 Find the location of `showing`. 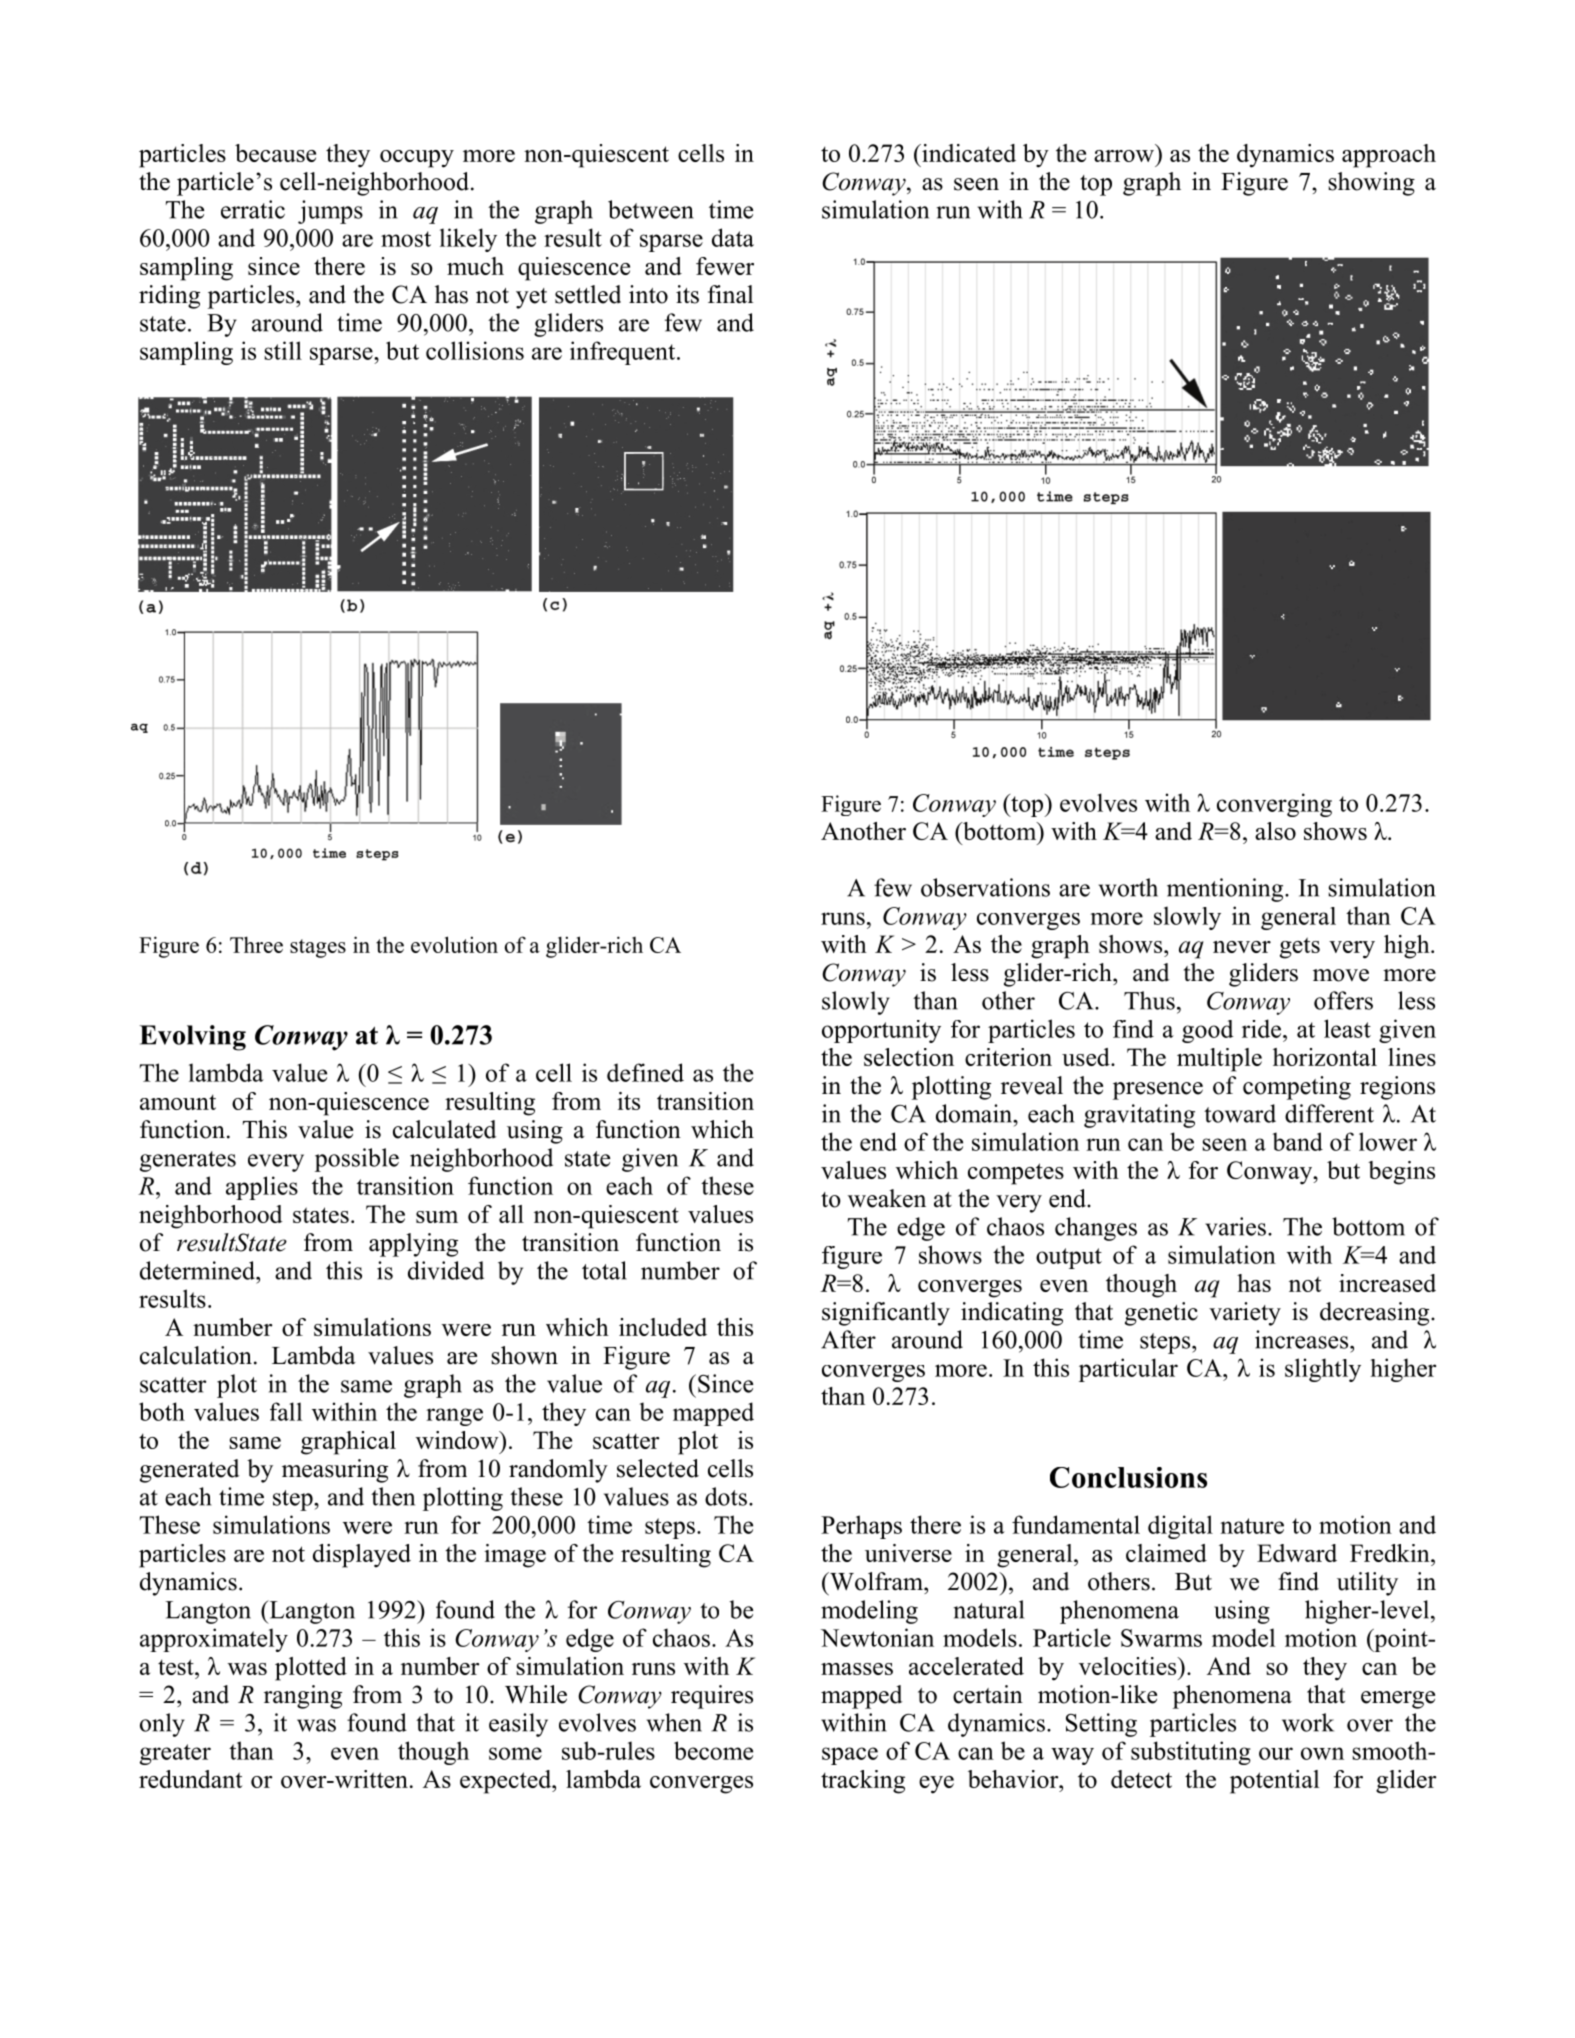

showing is located at coordinates (1371, 184).
